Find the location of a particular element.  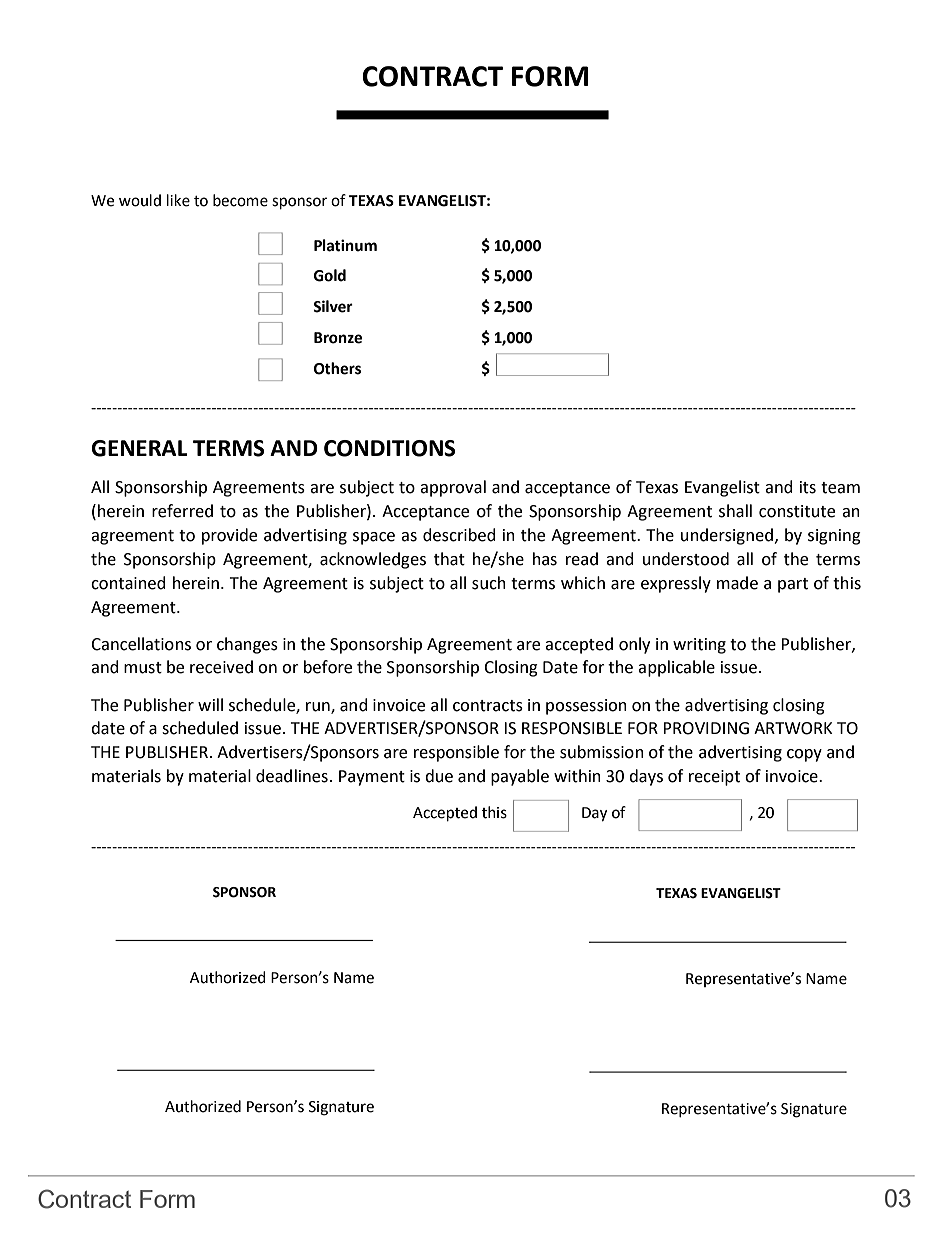

Gold is located at coordinates (330, 275).
